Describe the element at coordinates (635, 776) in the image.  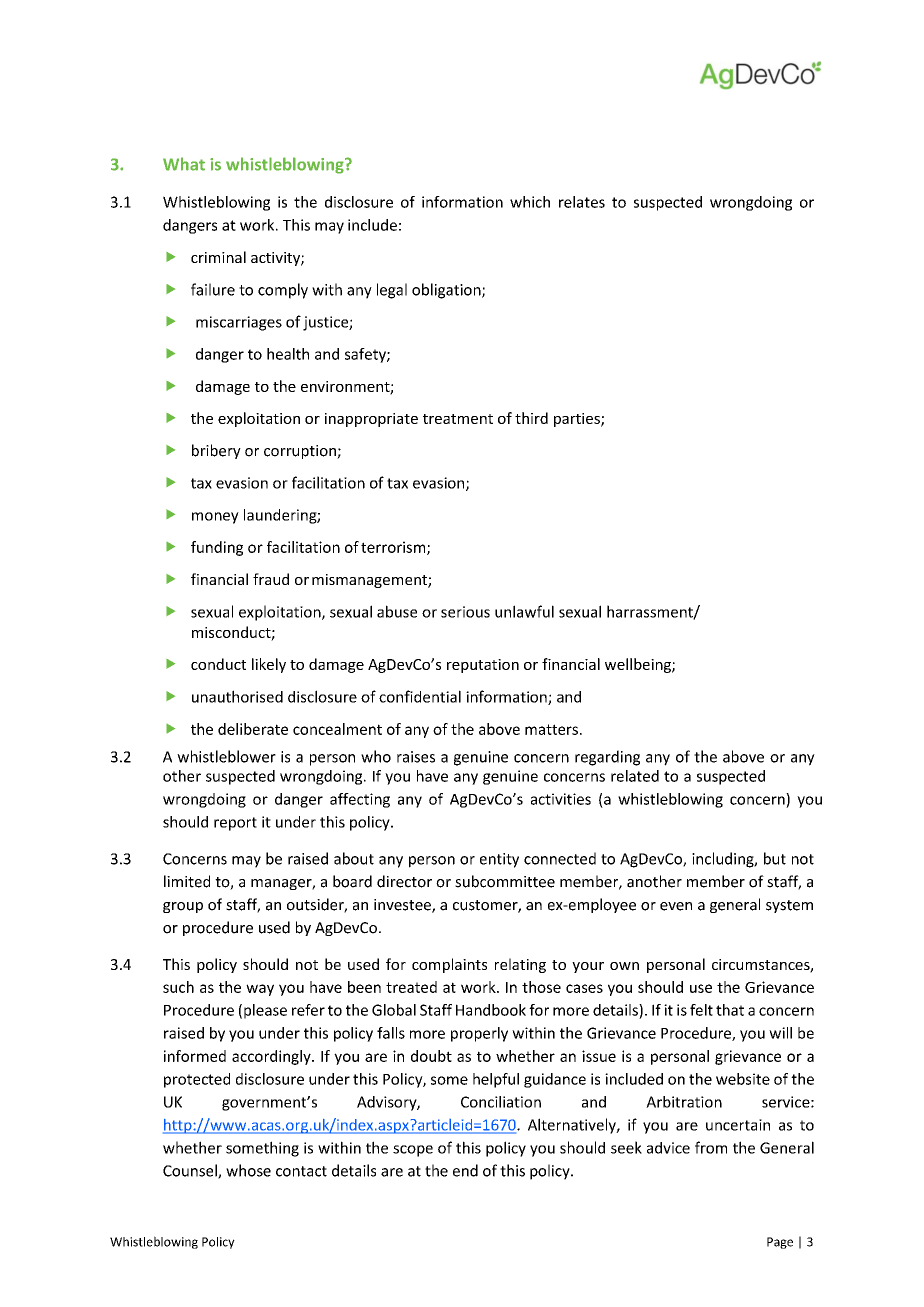
I see `related` at that location.
